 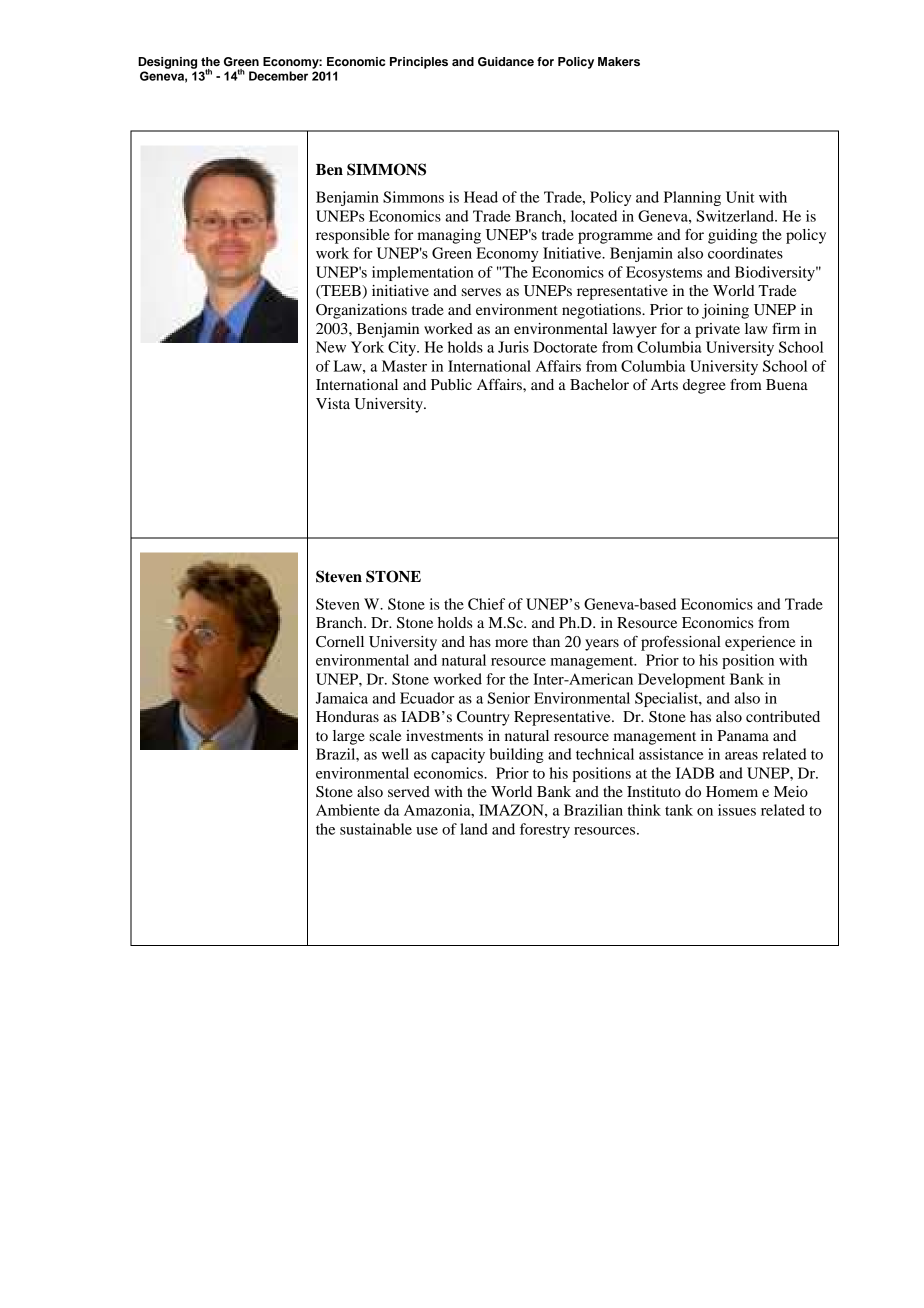 I want to click on Makers, so click(x=619, y=61).
